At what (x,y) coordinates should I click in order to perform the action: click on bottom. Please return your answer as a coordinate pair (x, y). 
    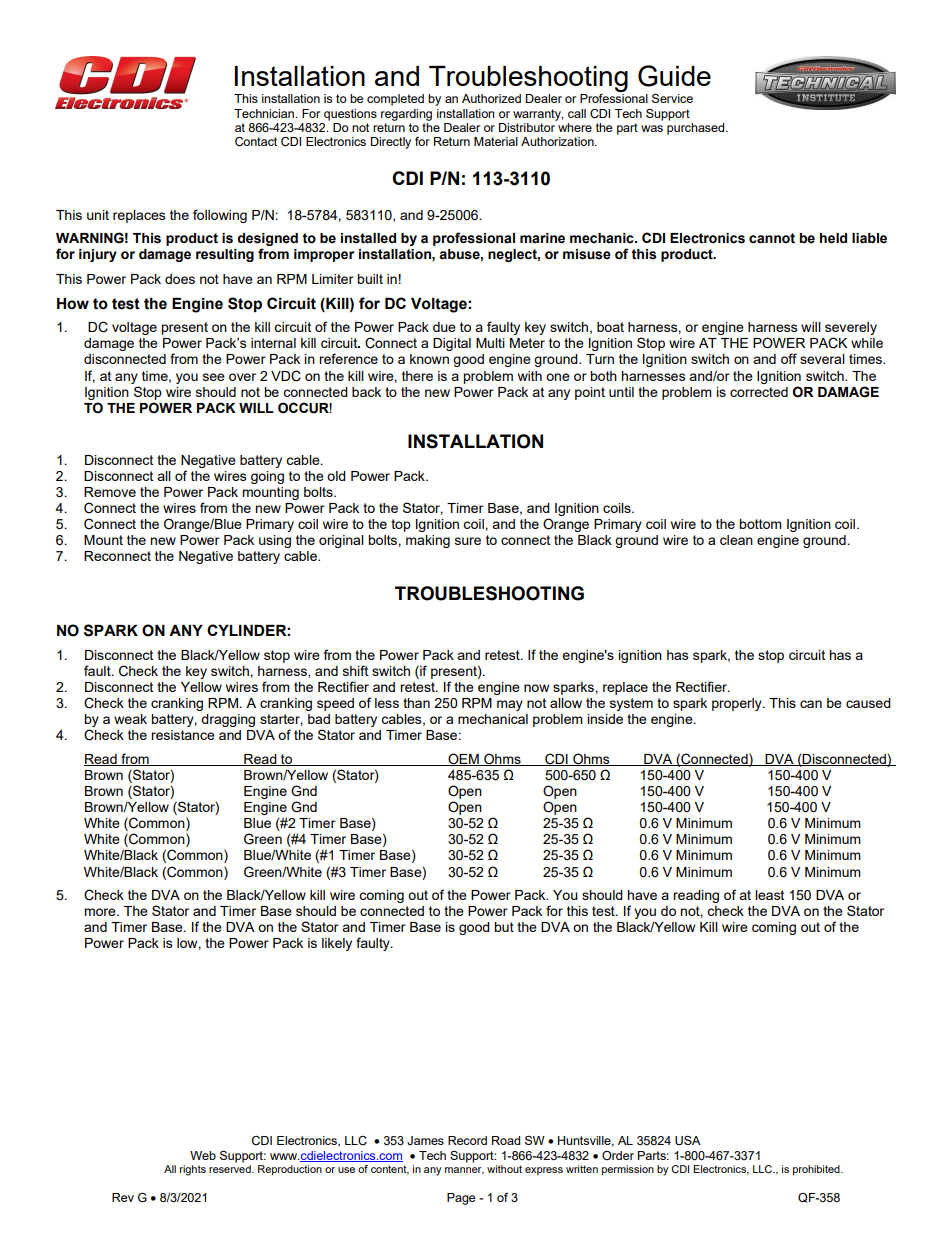
    Looking at the image, I should click on (760, 524).
